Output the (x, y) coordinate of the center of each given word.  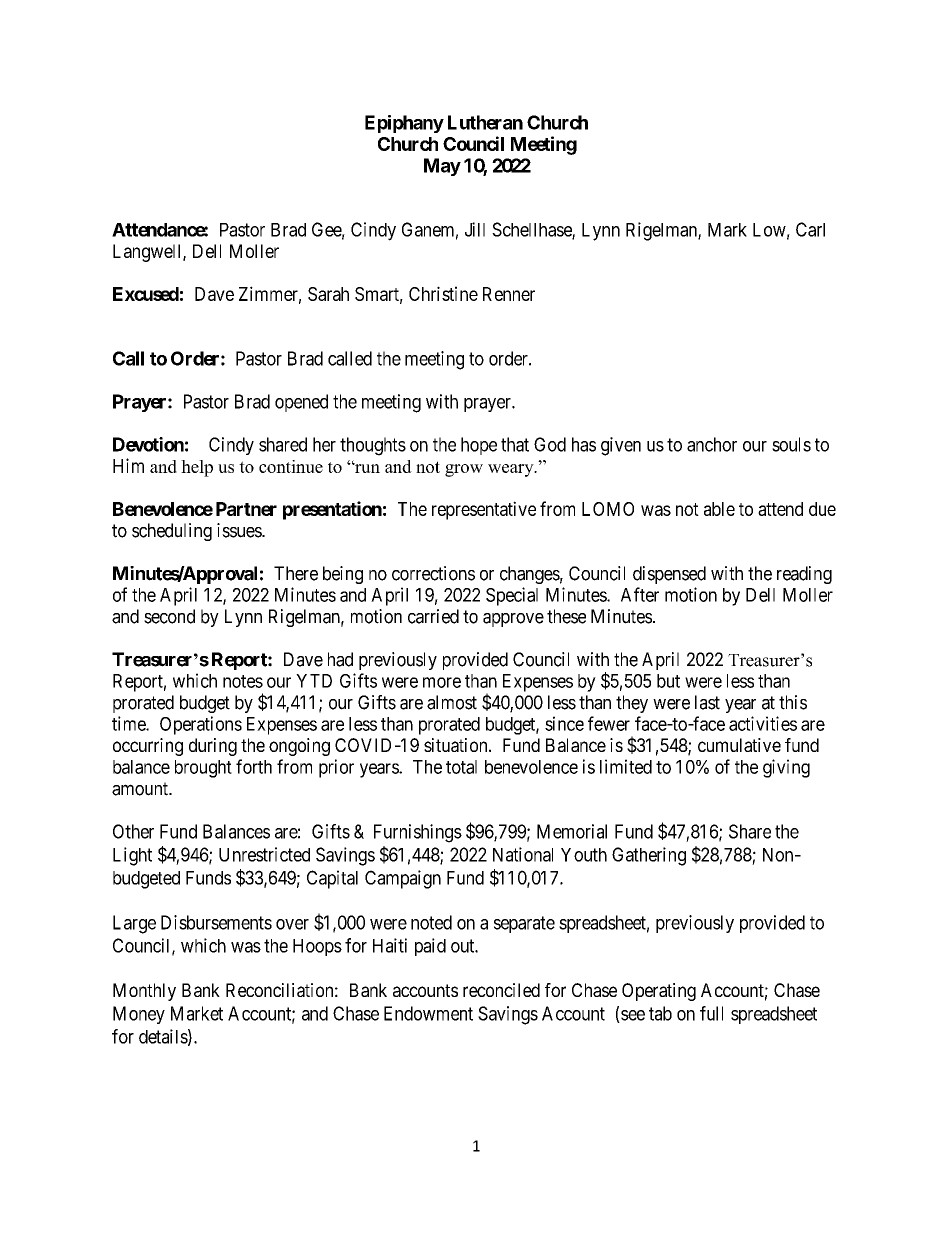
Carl (810, 229)
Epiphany (404, 124)
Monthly (144, 992)
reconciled (501, 990)
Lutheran (485, 122)
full (711, 1013)
